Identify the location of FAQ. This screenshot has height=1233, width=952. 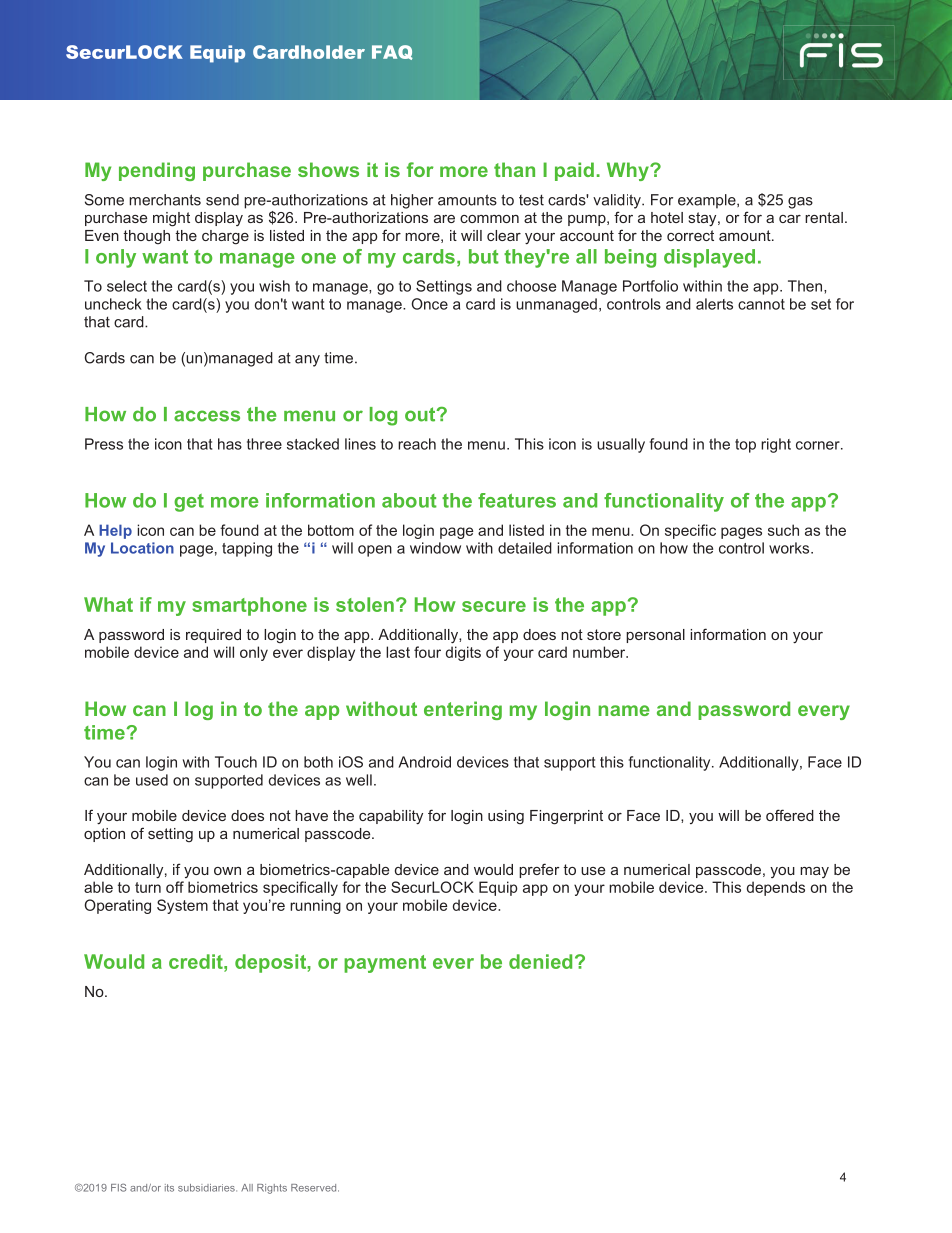
(392, 52).
